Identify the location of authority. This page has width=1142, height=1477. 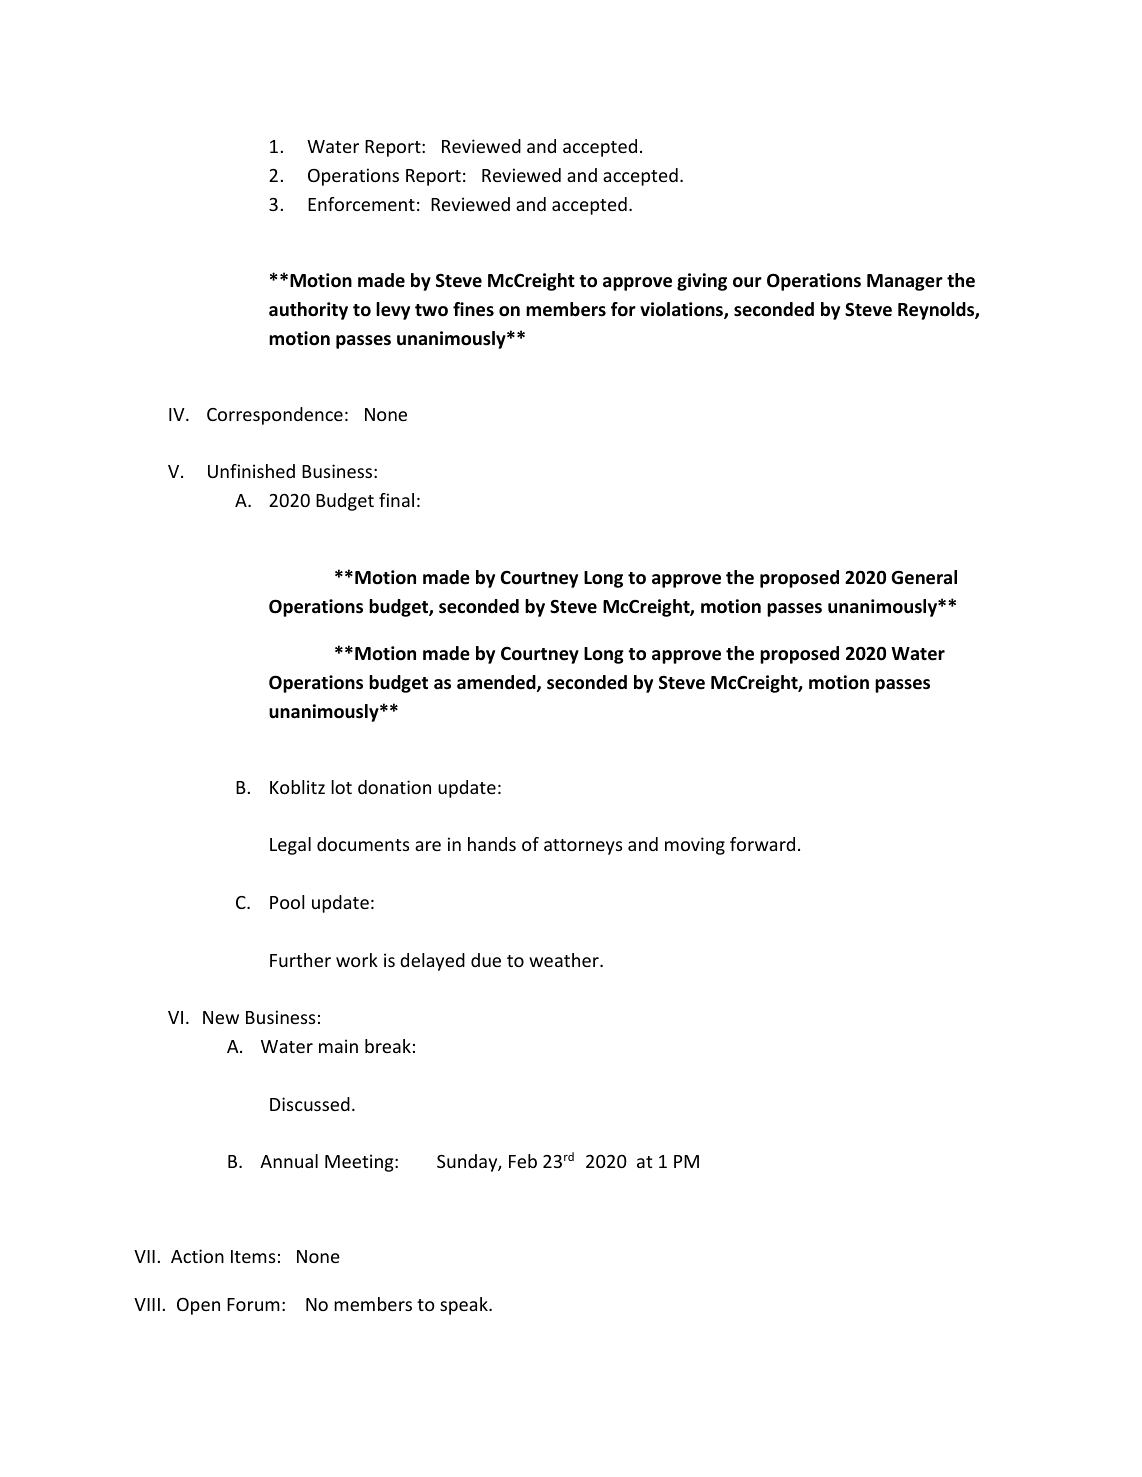
(308, 311).
